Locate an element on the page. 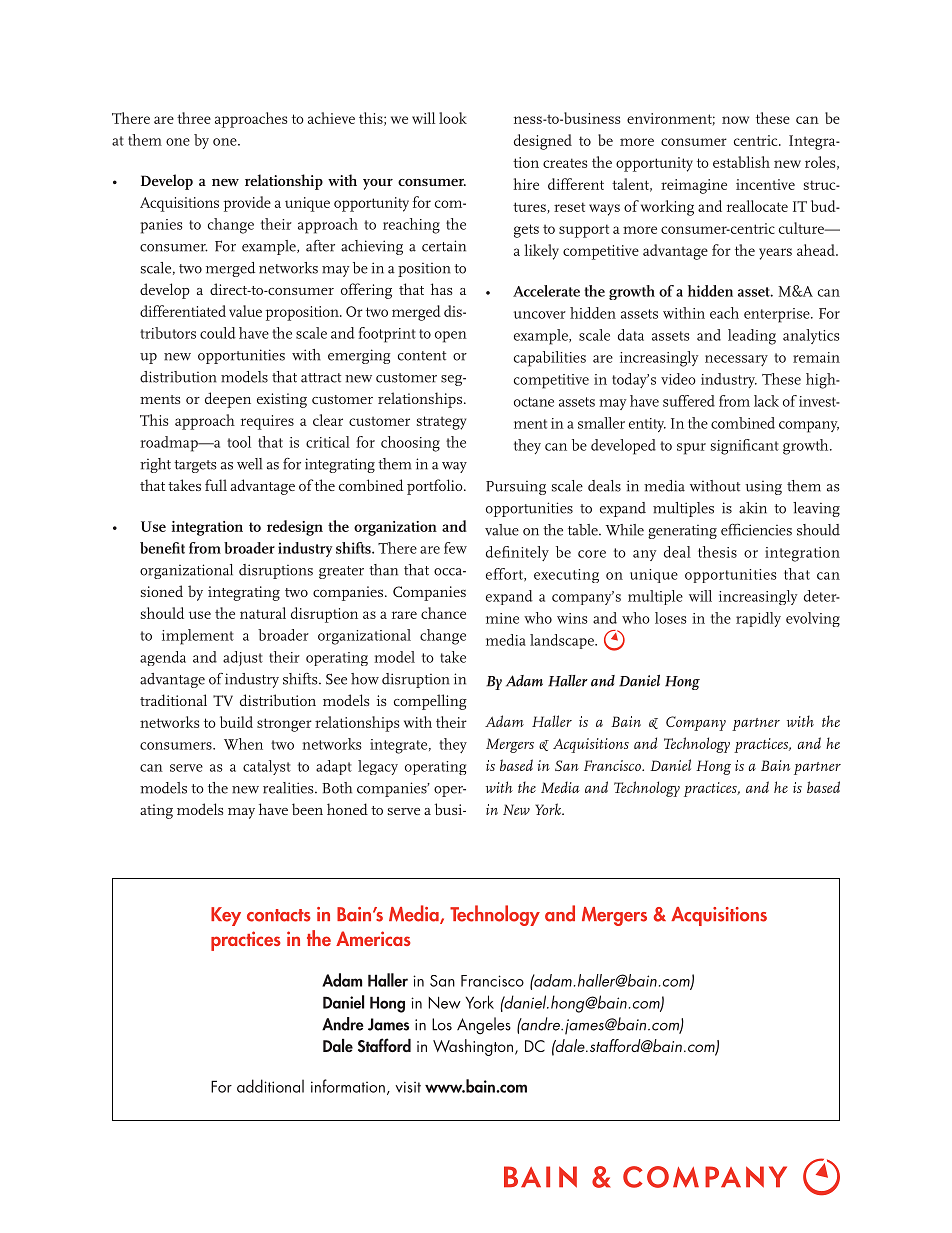 The width and height of the page is (952, 1233). been is located at coordinates (307, 809).
